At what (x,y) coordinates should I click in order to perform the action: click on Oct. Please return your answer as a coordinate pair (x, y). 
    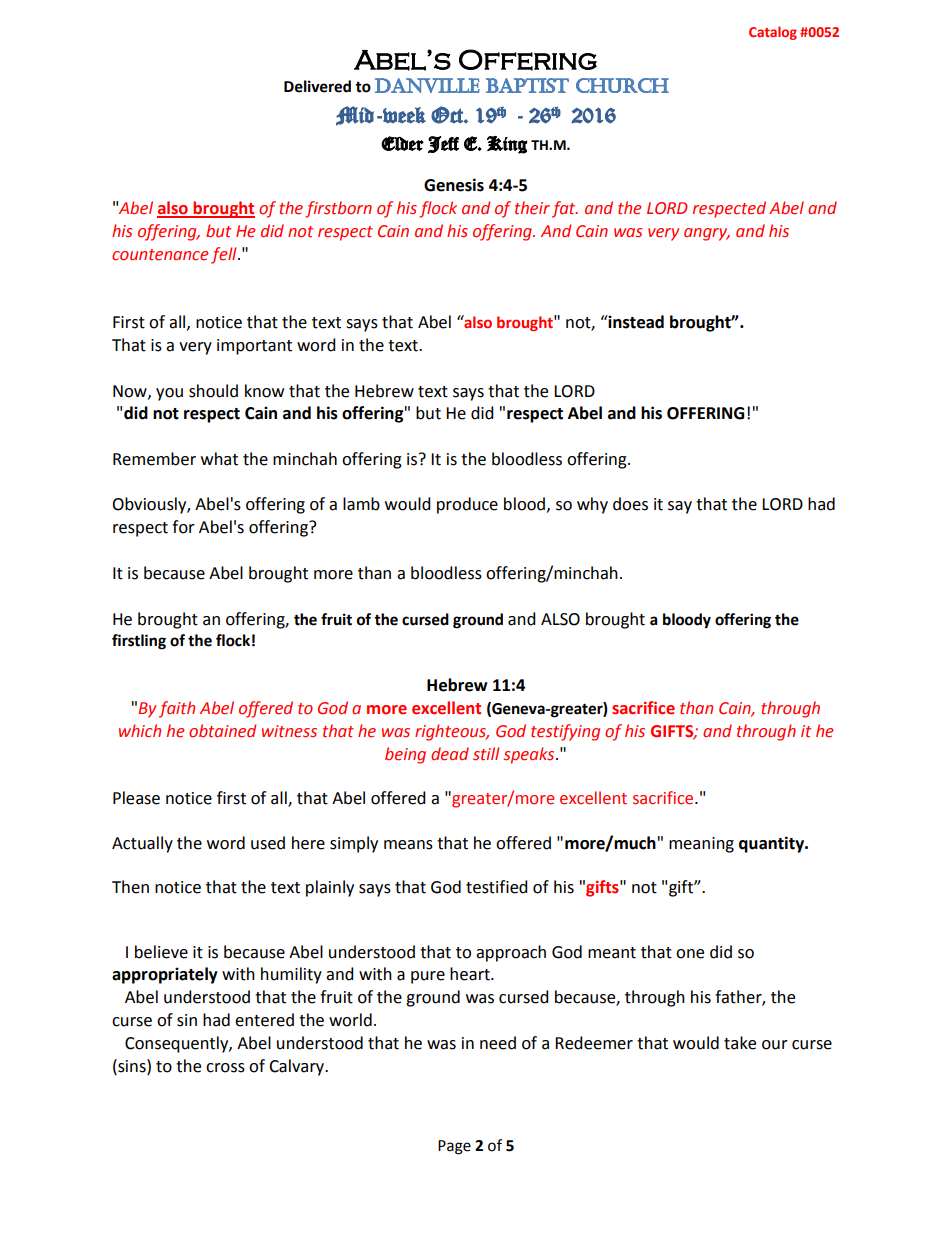
    Looking at the image, I should click on (448, 115).
